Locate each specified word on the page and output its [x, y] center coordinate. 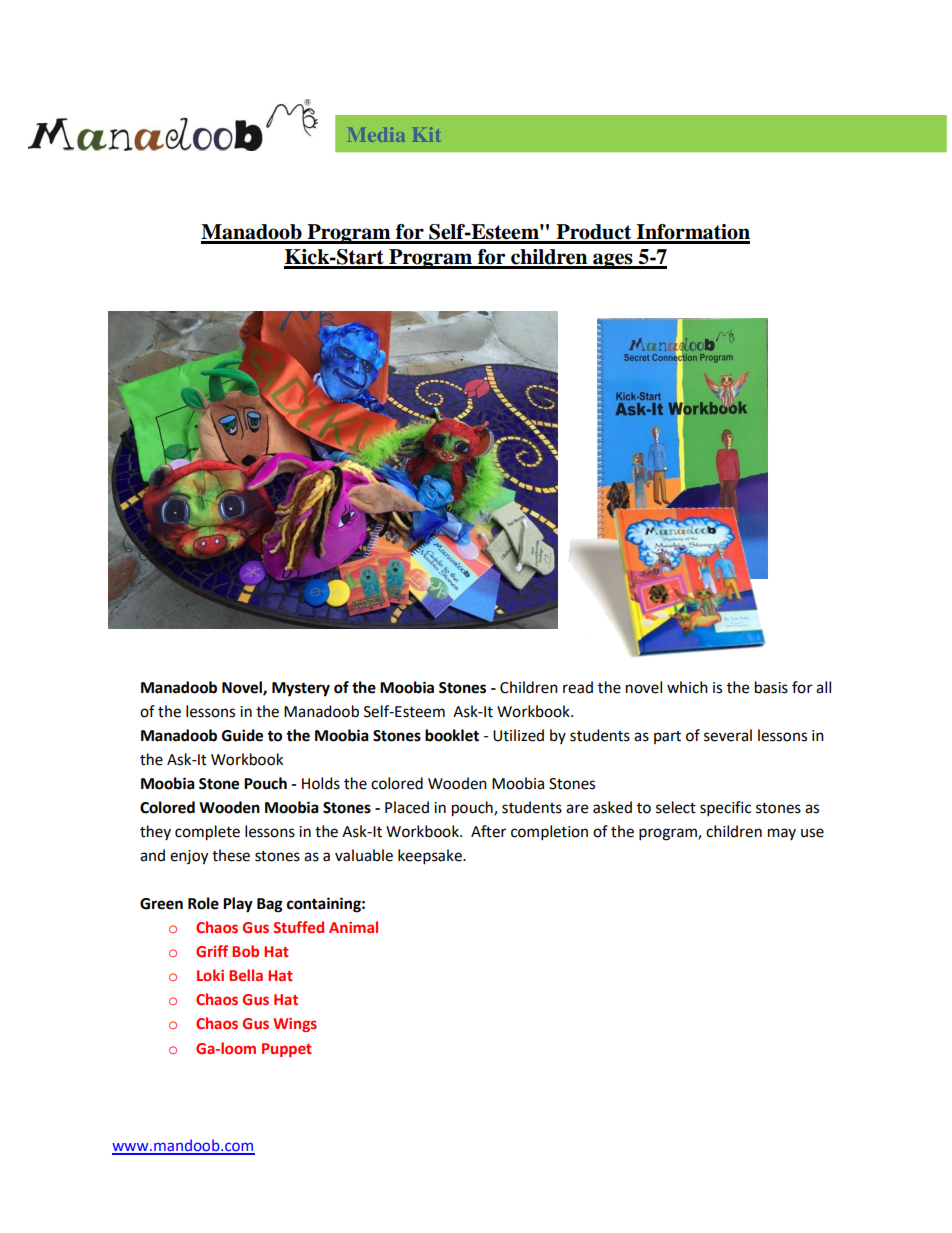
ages [613, 261]
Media [378, 134]
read [578, 687]
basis [771, 687]
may [782, 834]
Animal [353, 927]
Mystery [301, 689]
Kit [427, 134]
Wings [295, 1025]
